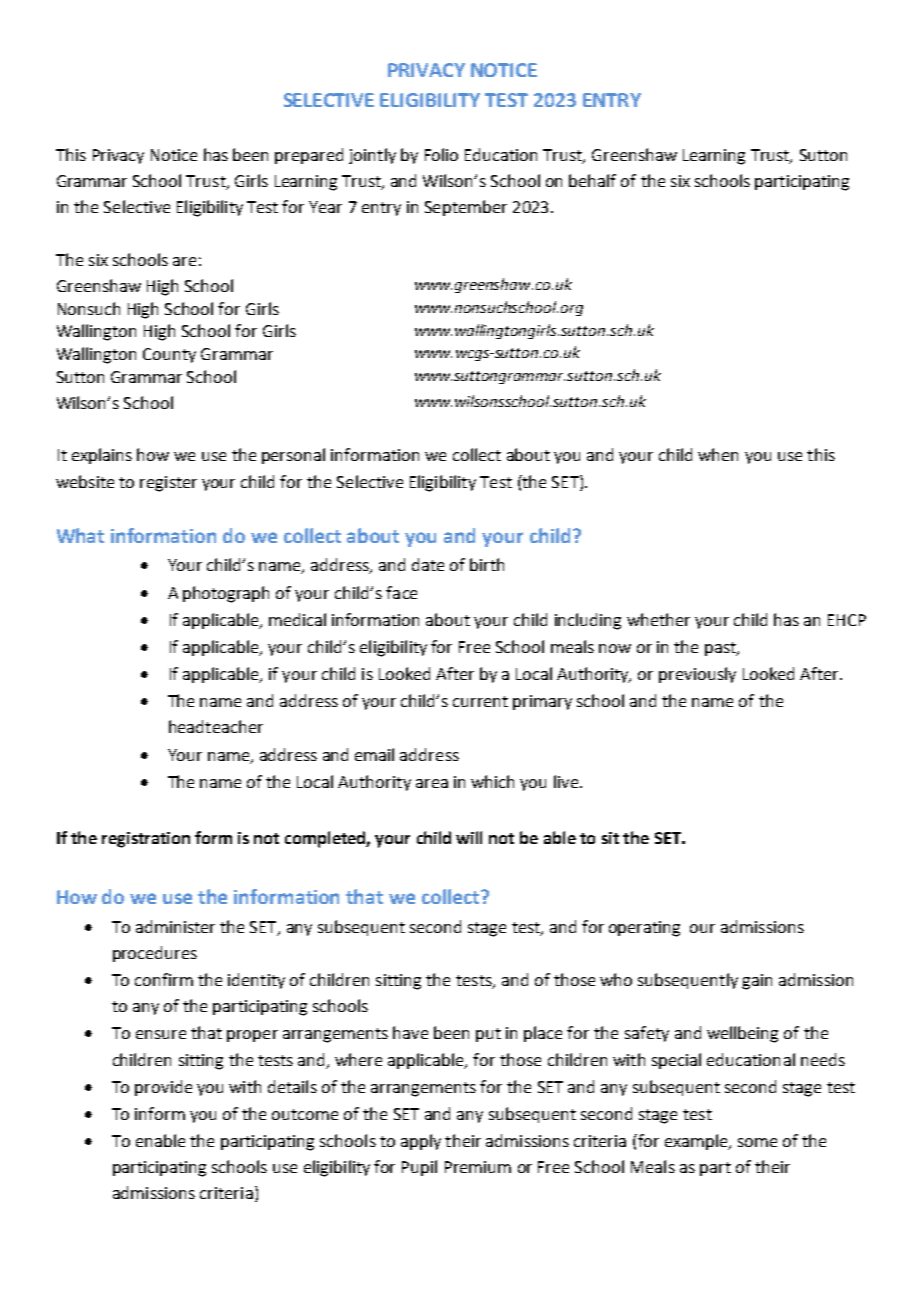 The height and width of the screenshot is (1308, 924). Describe the element at coordinates (421, 1142) in the screenshot. I see `apply` at that location.
